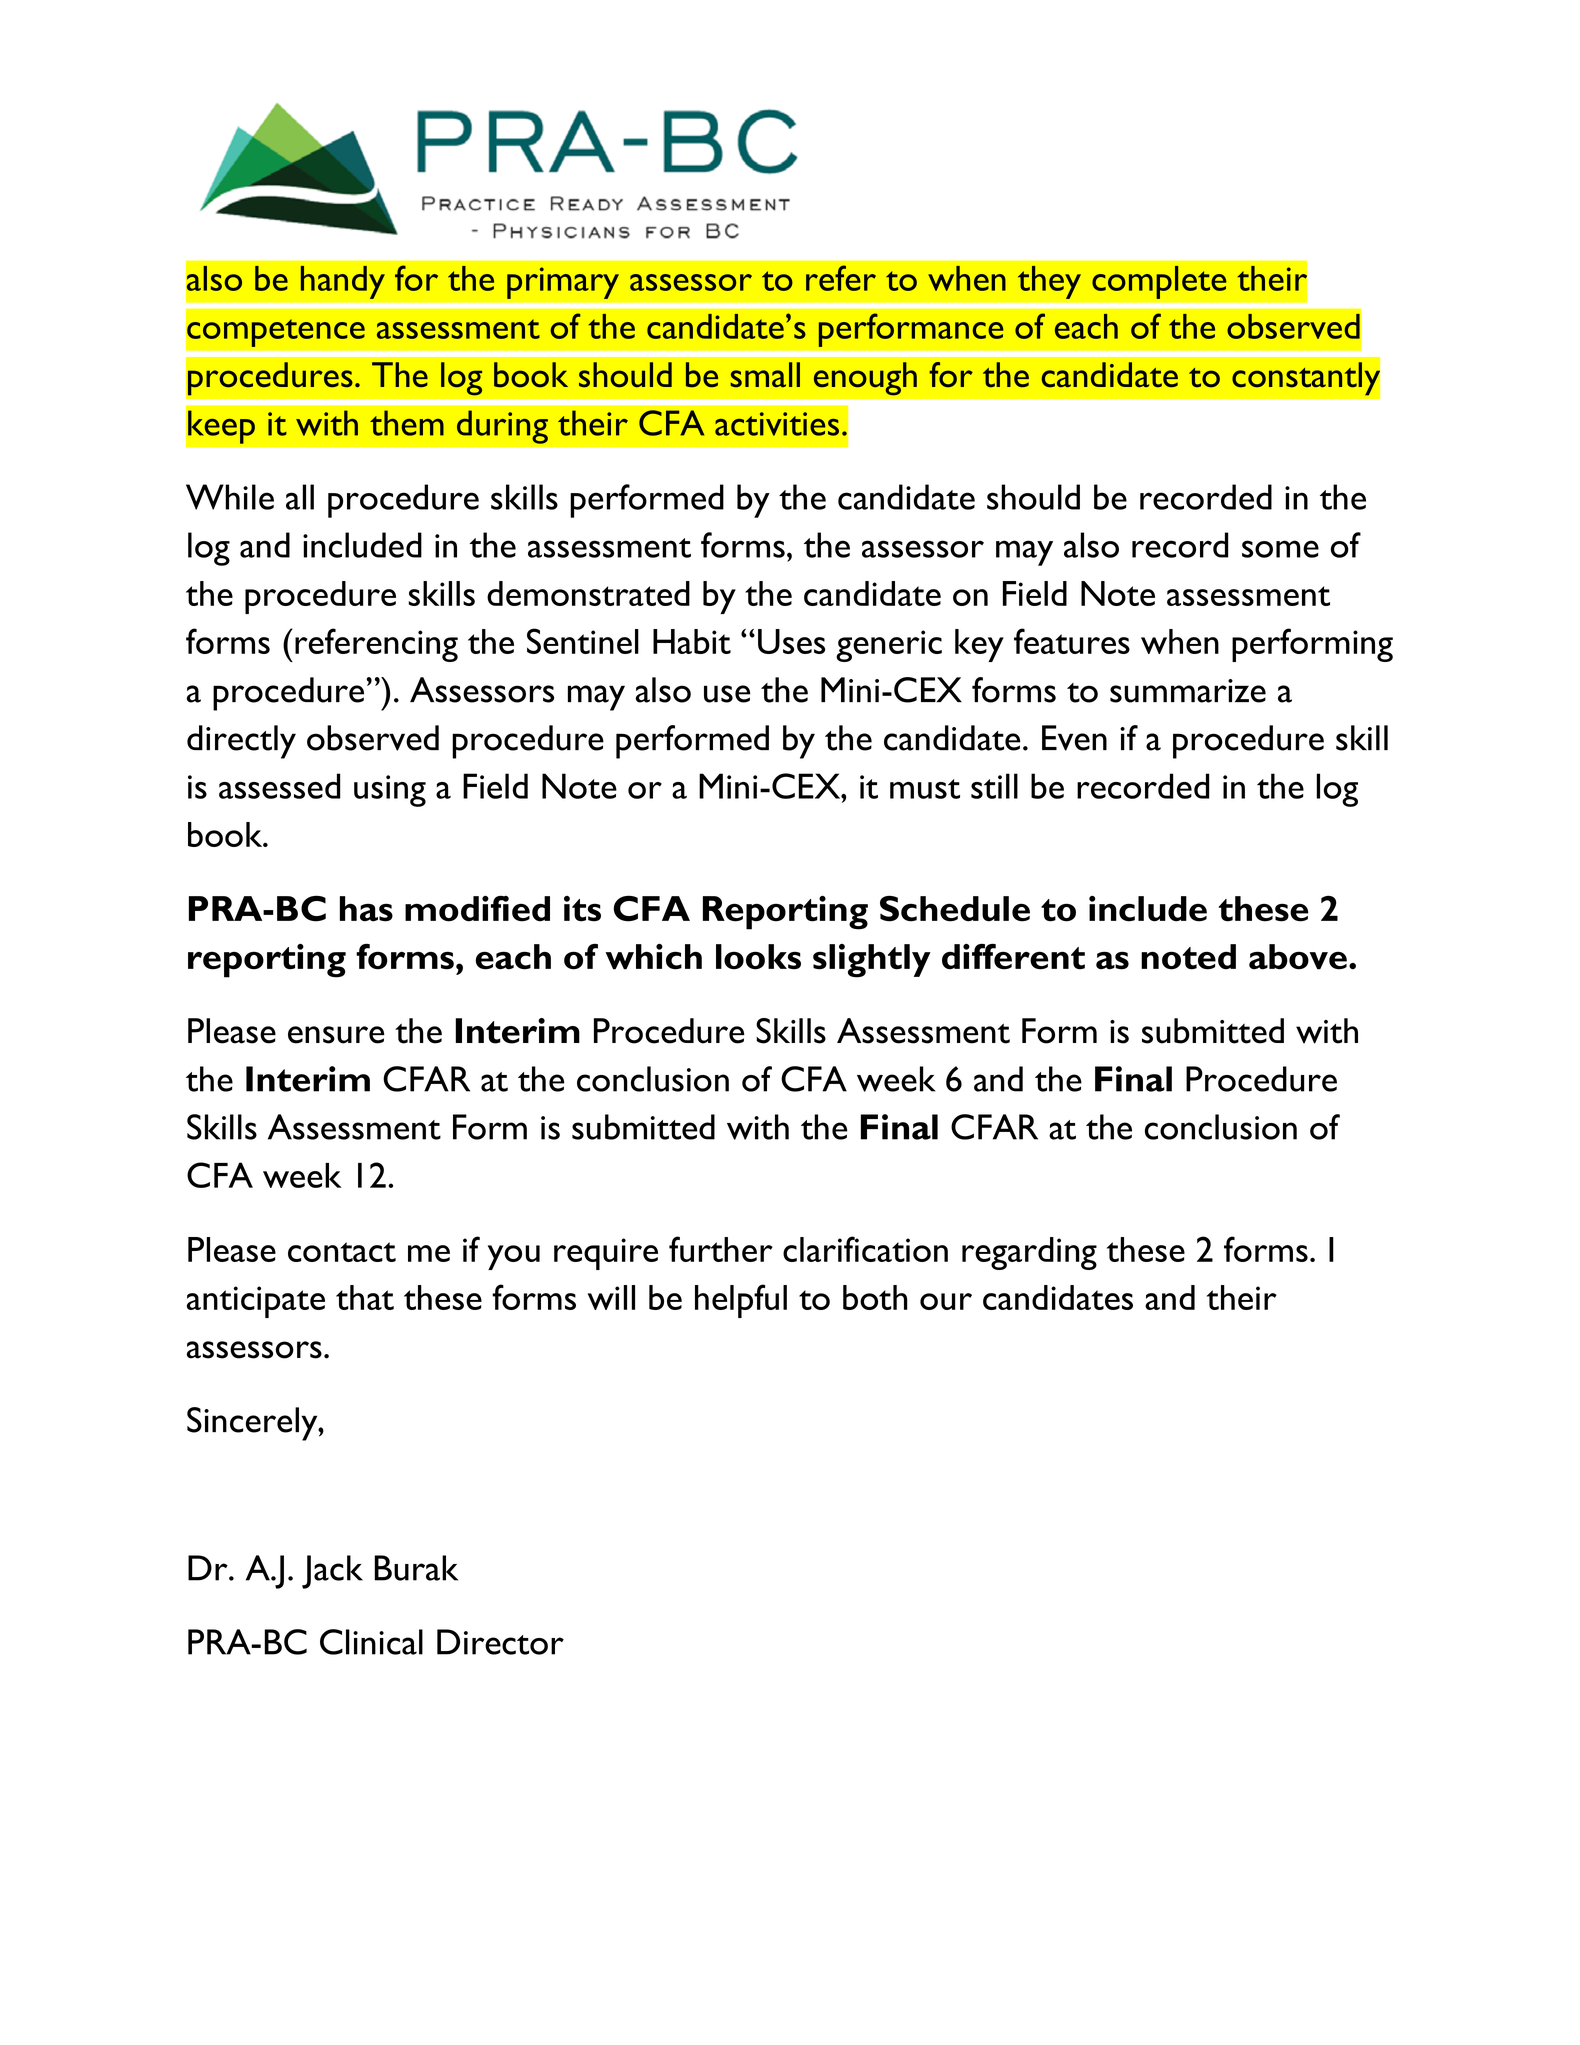  I want to click on Uses, so click(791, 641).
